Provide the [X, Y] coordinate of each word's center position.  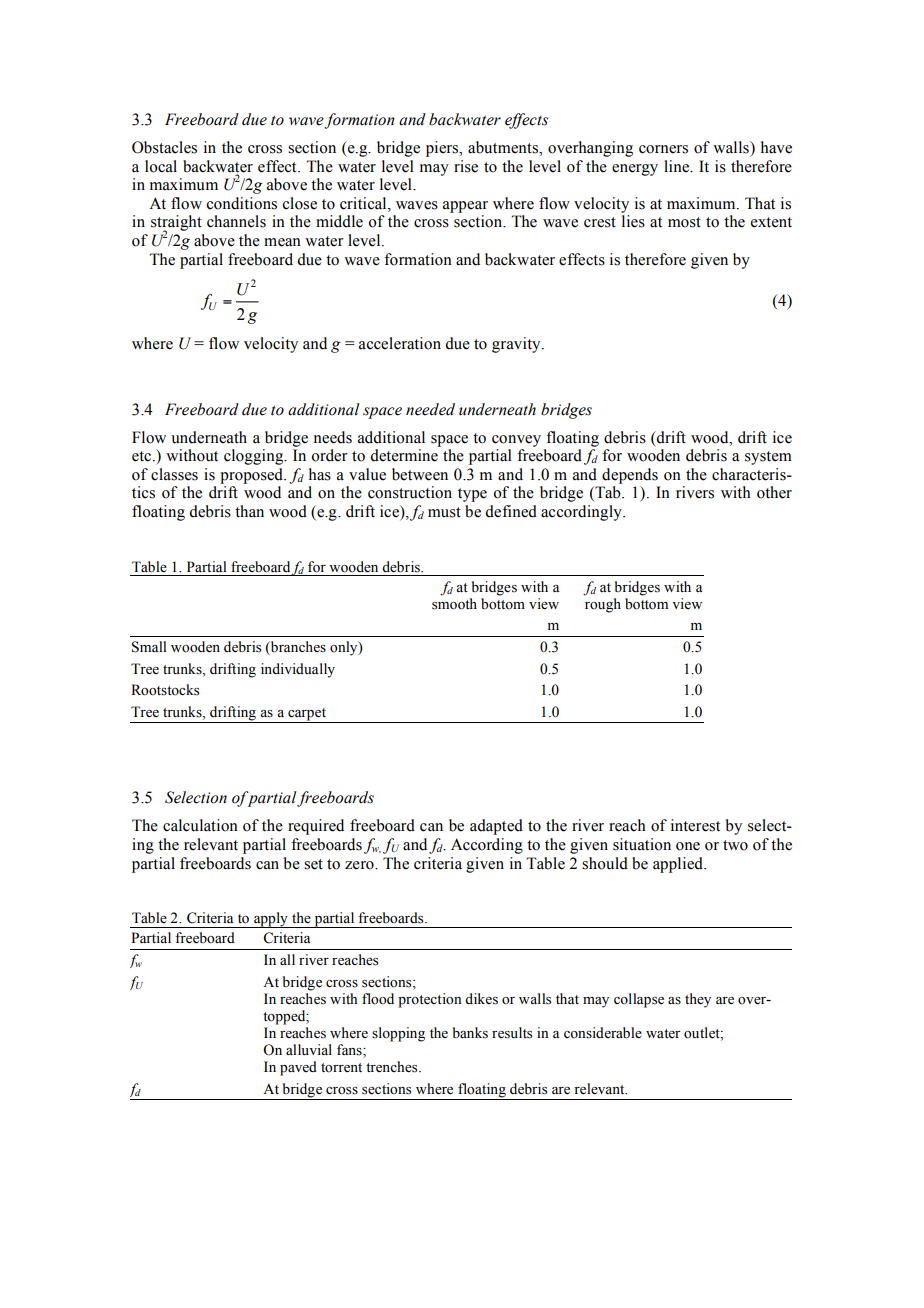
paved [298, 1068]
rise [466, 166]
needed [430, 409]
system [768, 458]
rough [603, 605]
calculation [200, 825]
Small [149, 647]
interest [695, 825]
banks [470, 1033]
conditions [242, 203]
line [678, 166]
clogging [255, 457]
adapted [496, 827]
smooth [454, 604]
